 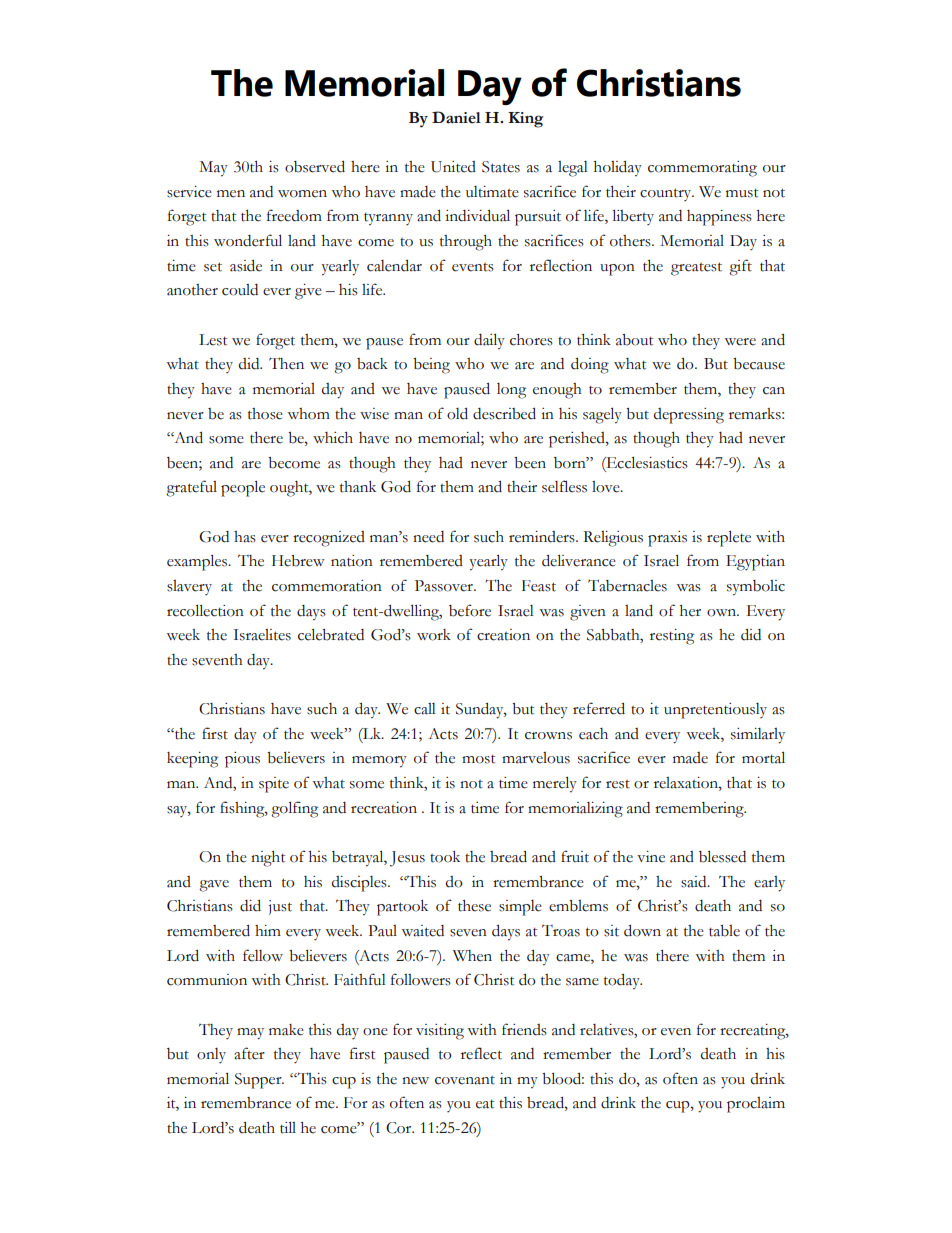 I want to click on proclaim, so click(x=756, y=1105).
